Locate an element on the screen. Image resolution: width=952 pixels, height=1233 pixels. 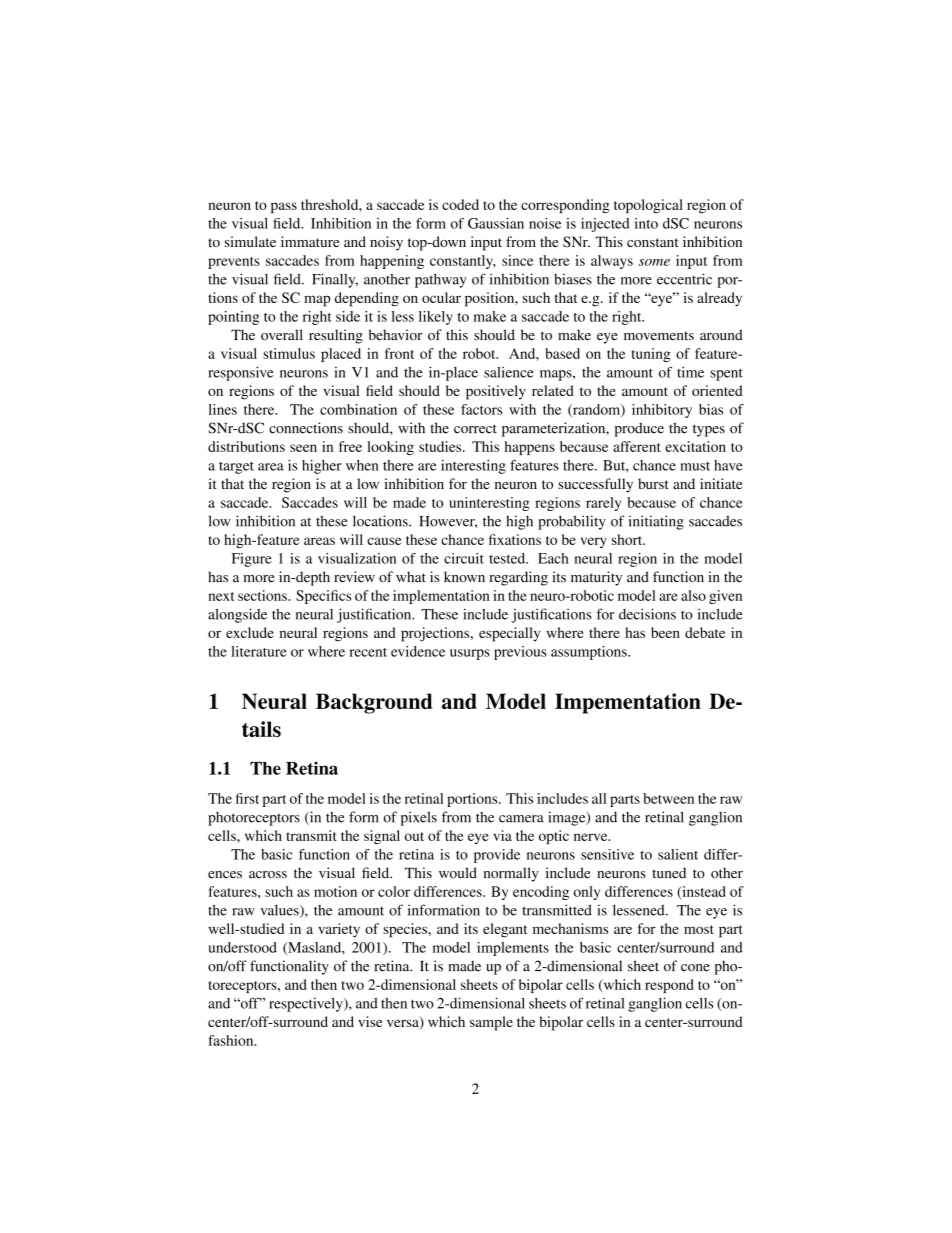
into is located at coordinates (646, 223).
